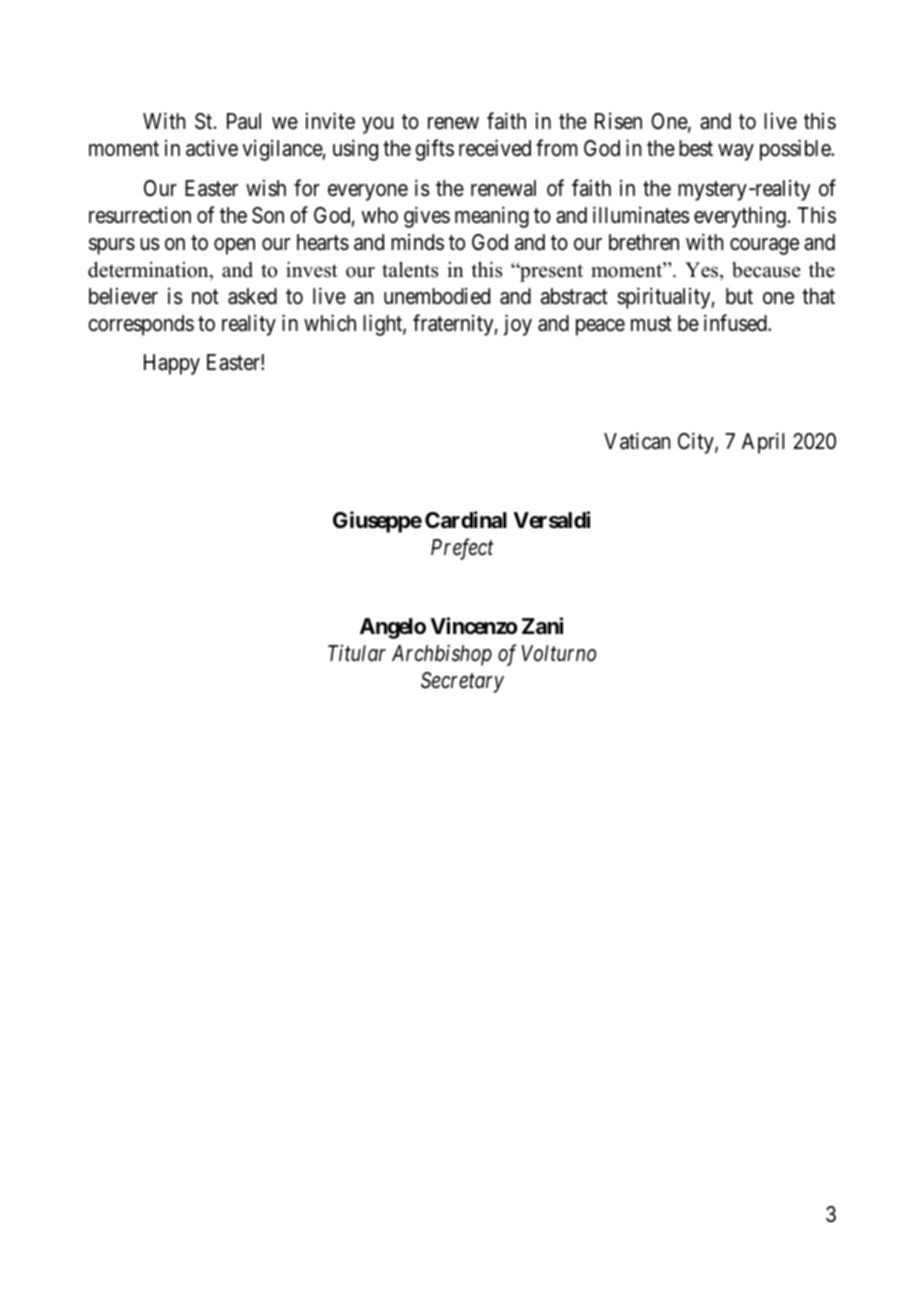 The width and height of the document is (924, 1308). What do you see at coordinates (234, 246) in the document?
I see `open` at bounding box center [234, 246].
